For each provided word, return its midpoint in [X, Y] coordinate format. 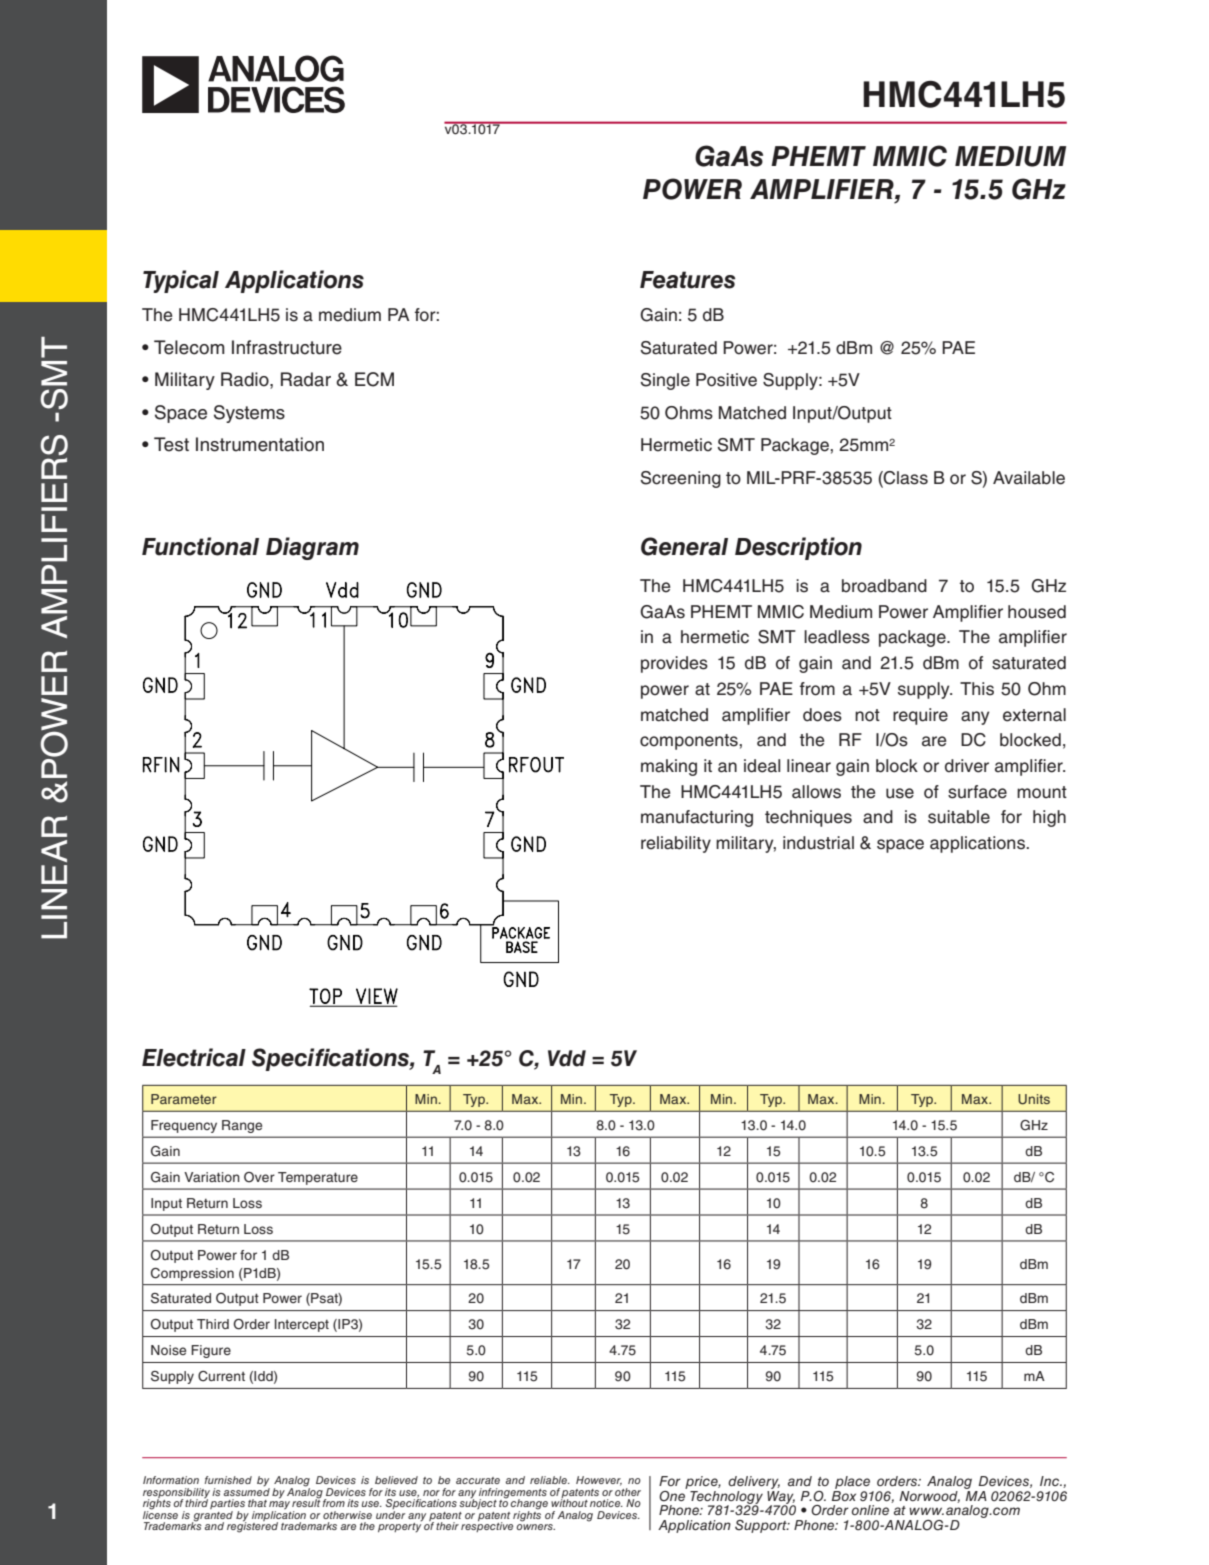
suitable [959, 817]
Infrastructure [287, 347]
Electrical [194, 1057]
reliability [676, 844]
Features [687, 280]
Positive [726, 380]
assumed [247, 1490]
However [599, 1481]
